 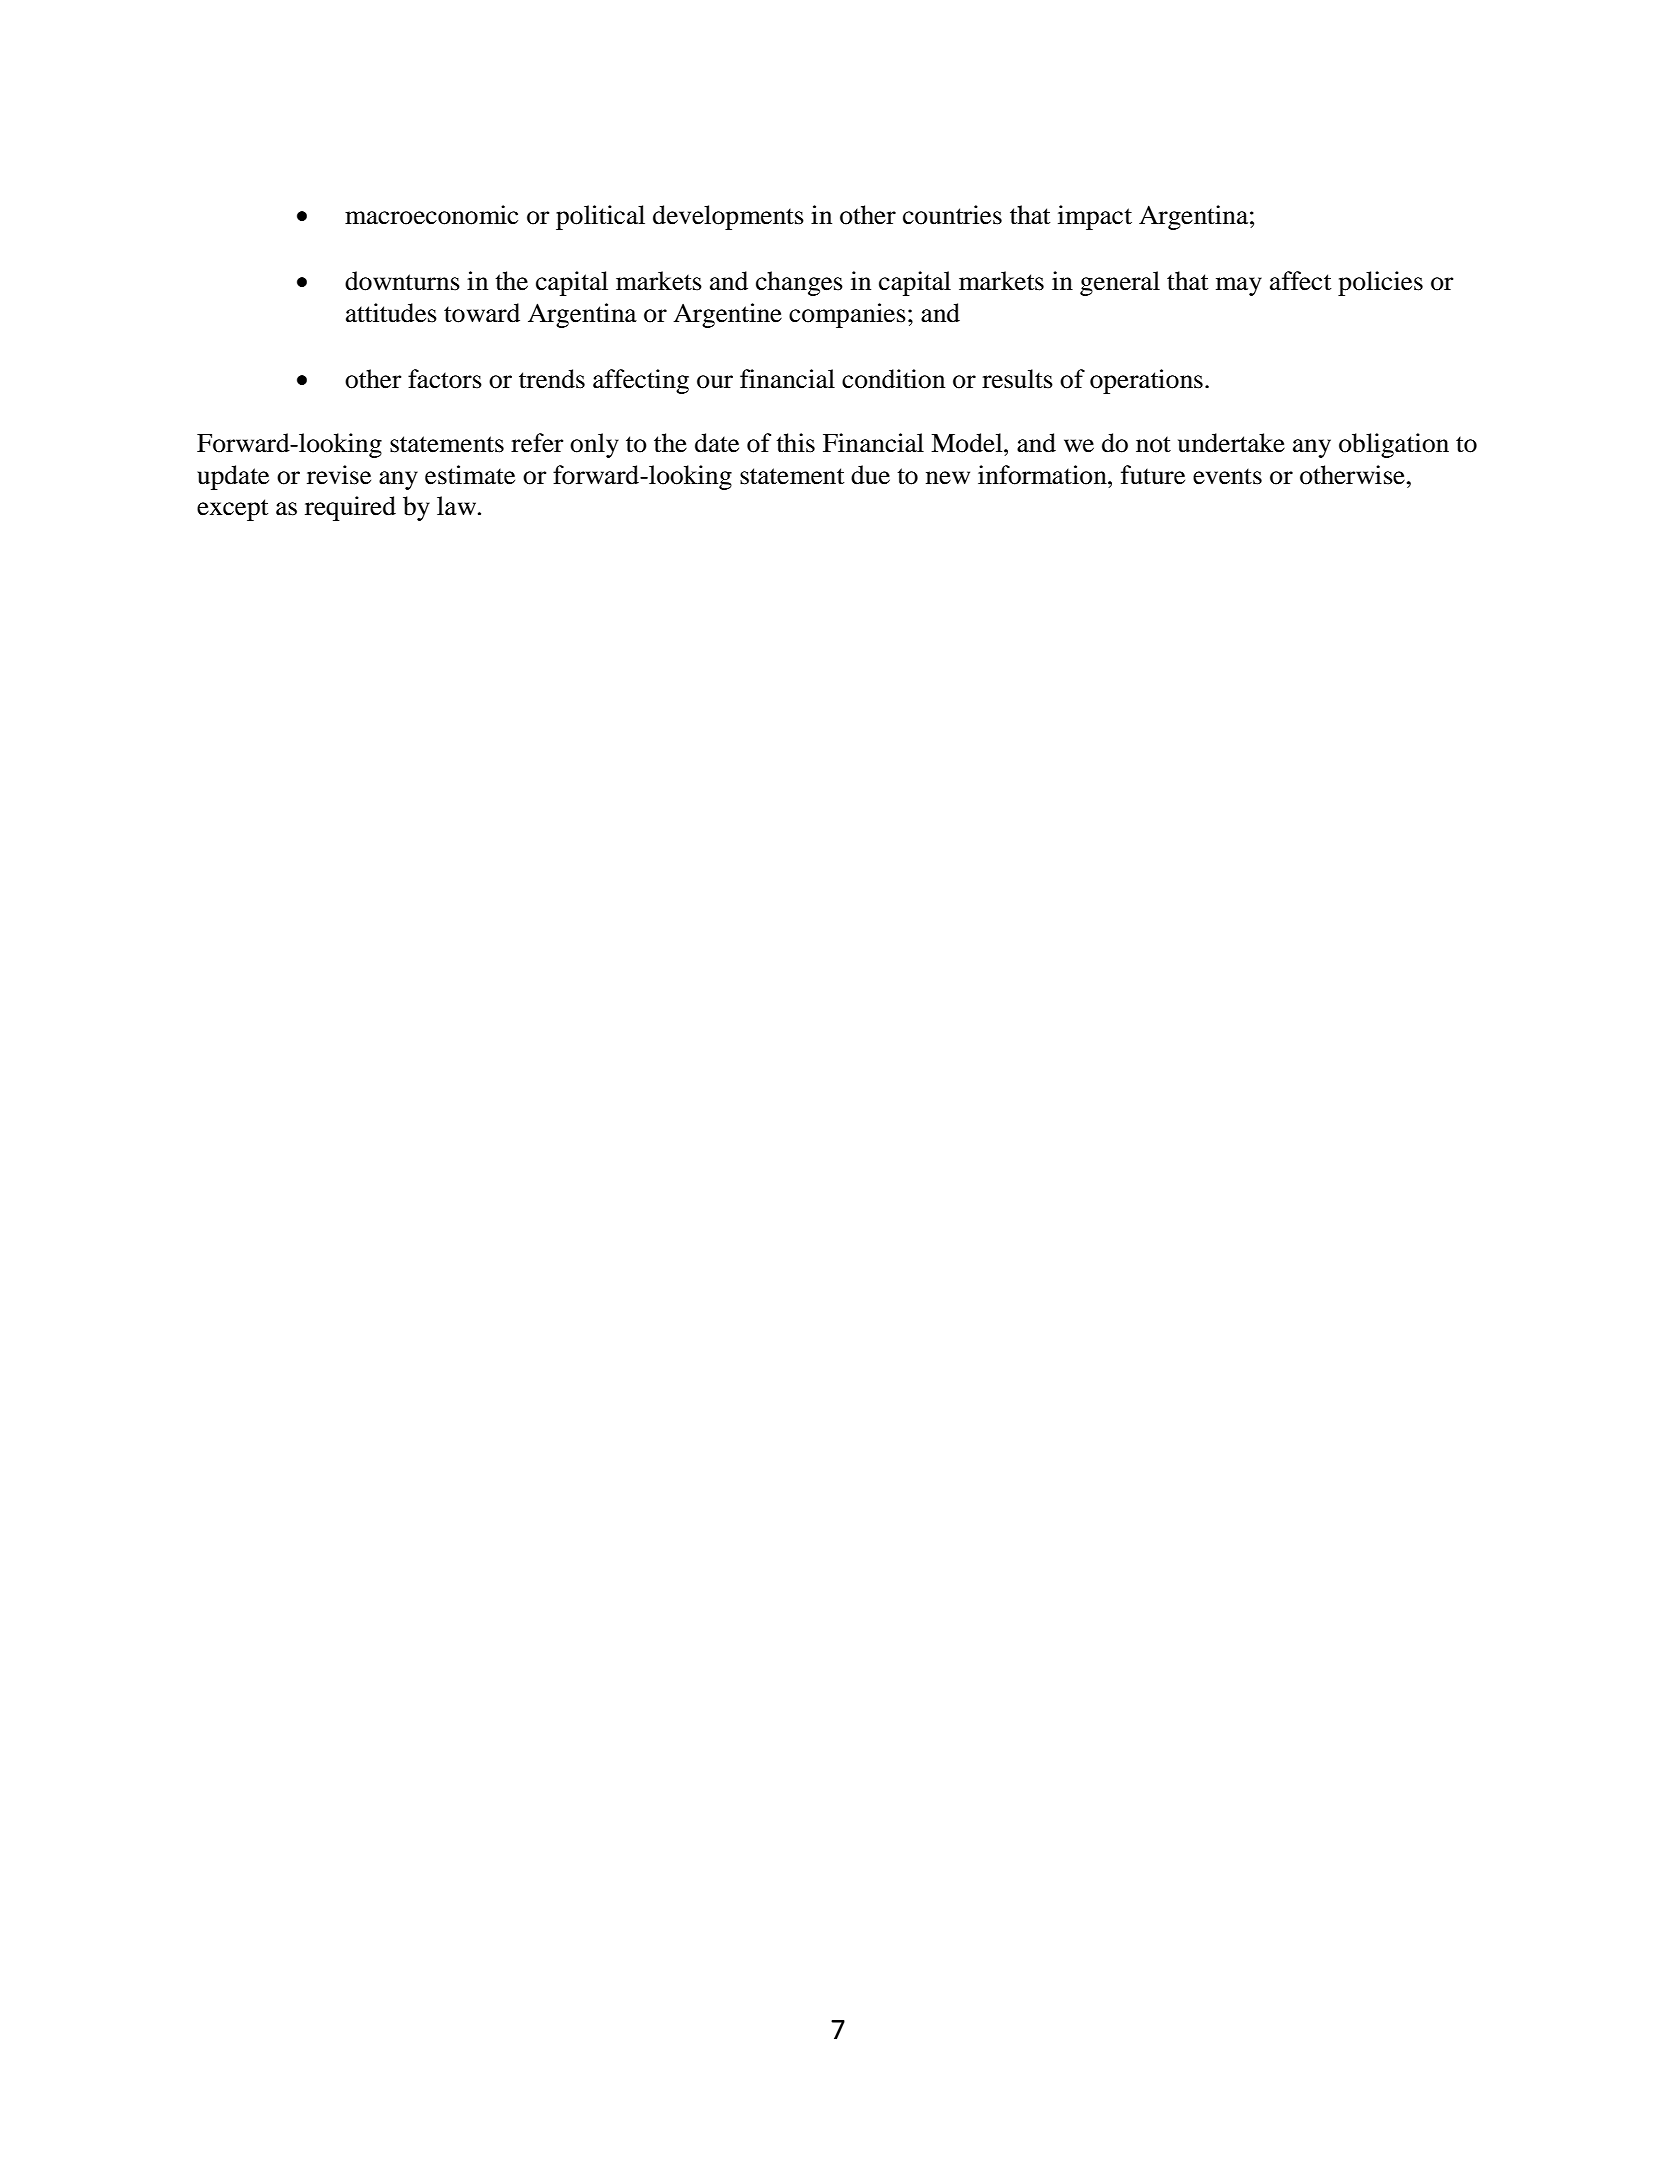 What do you see at coordinates (870, 475) in the page?
I see `due` at bounding box center [870, 475].
